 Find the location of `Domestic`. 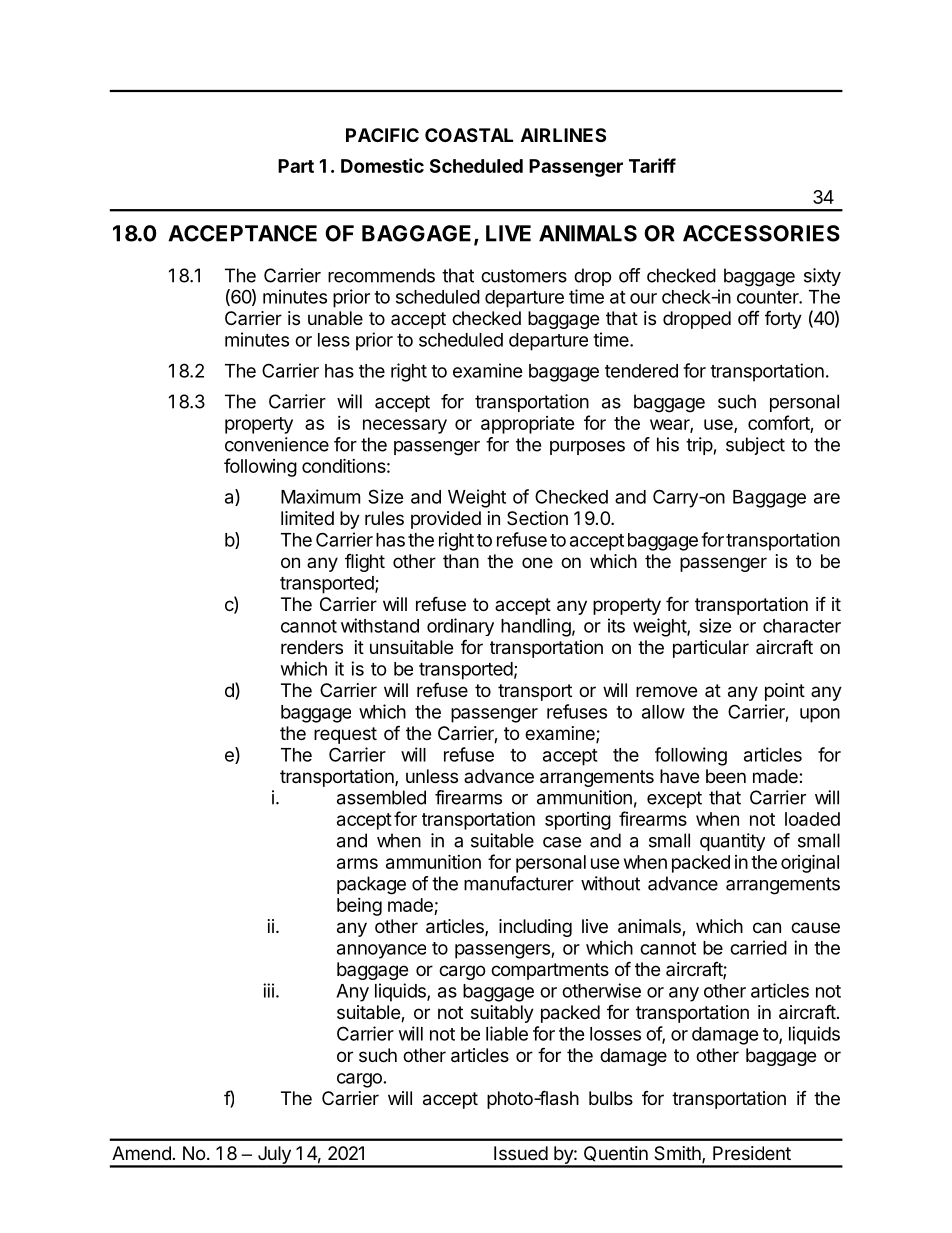

Domestic is located at coordinates (382, 165).
